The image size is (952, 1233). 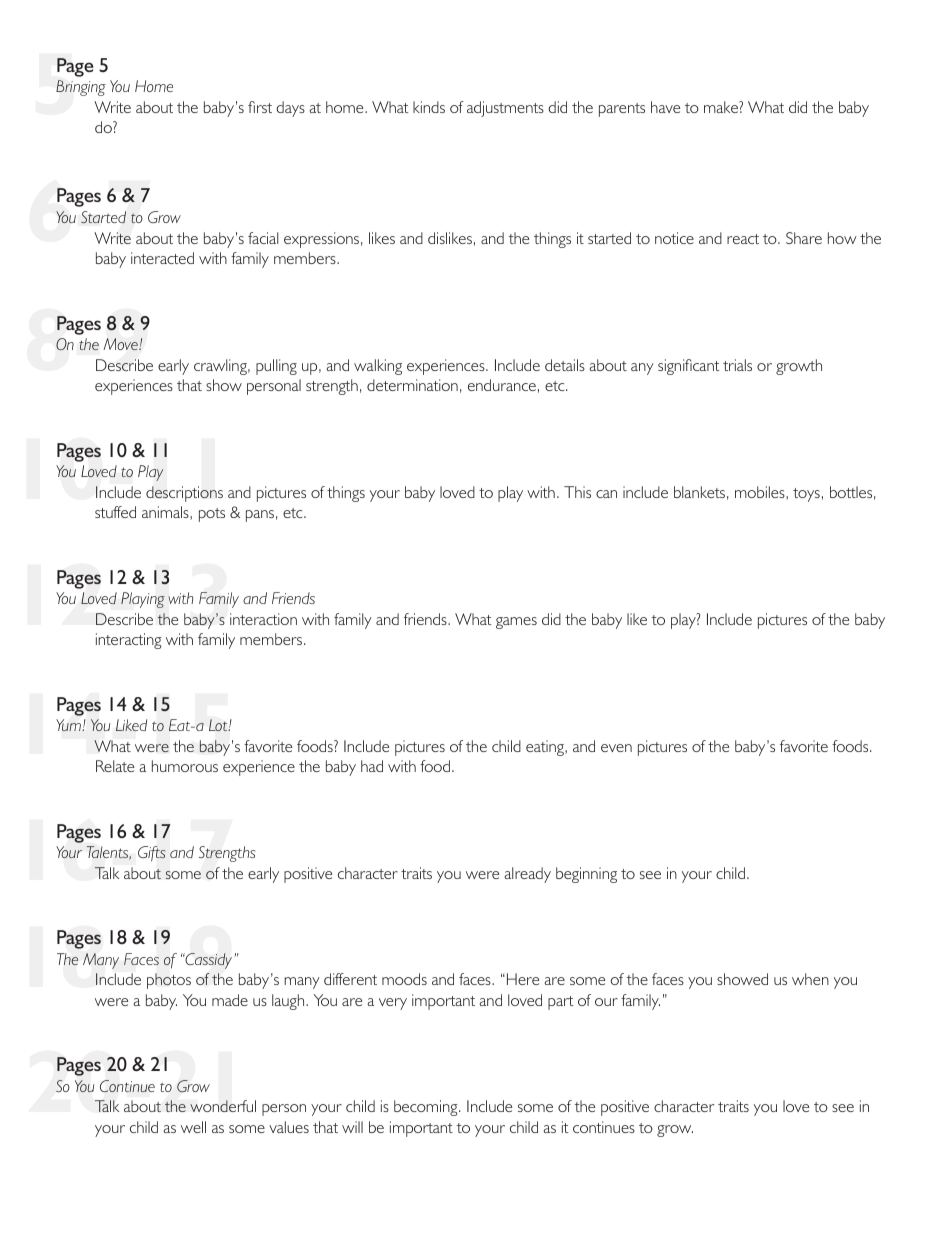 What do you see at coordinates (185, 766) in the screenshot?
I see `humorous` at bounding box center [185, 766].
